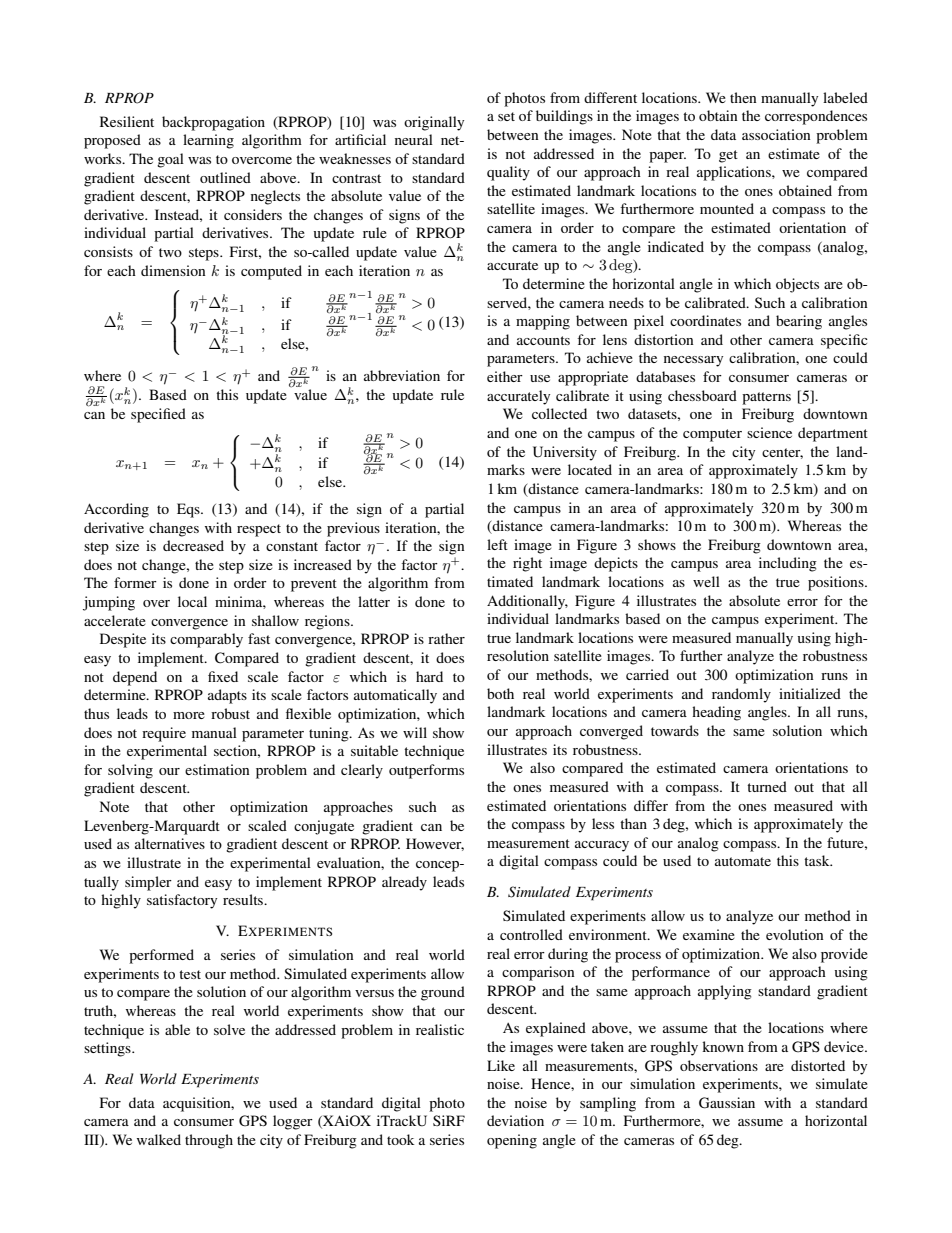 The height and width of the page is (1233, 952). What do you see at coordinates (727, 1103) in the page?
I see `Gaussian` at bounding box center [727, 1103].
